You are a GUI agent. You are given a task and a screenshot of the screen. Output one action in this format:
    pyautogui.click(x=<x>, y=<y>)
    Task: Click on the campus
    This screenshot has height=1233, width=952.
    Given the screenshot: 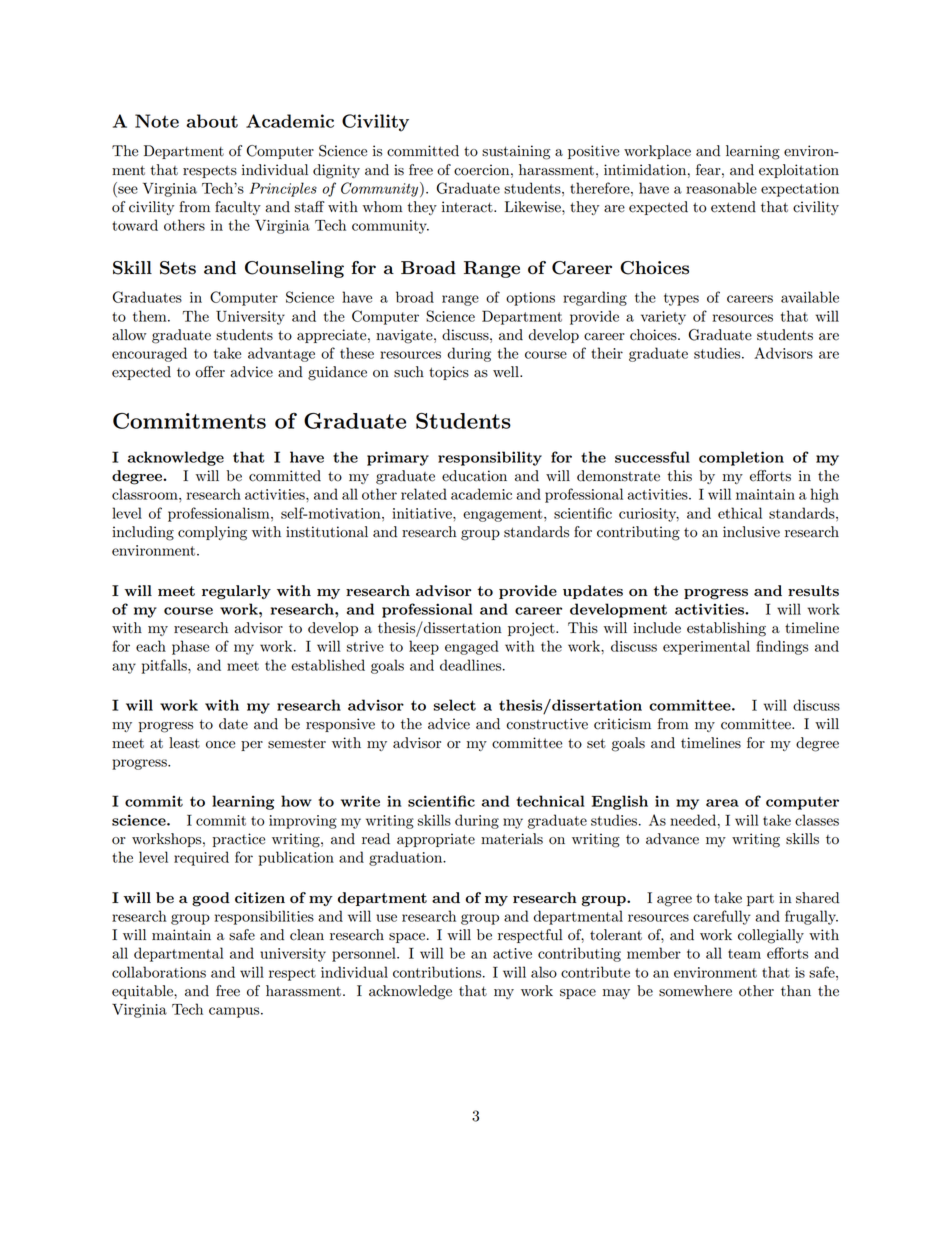 What is the action you would take?
    pyautogui.click(x=235, y=1012)
